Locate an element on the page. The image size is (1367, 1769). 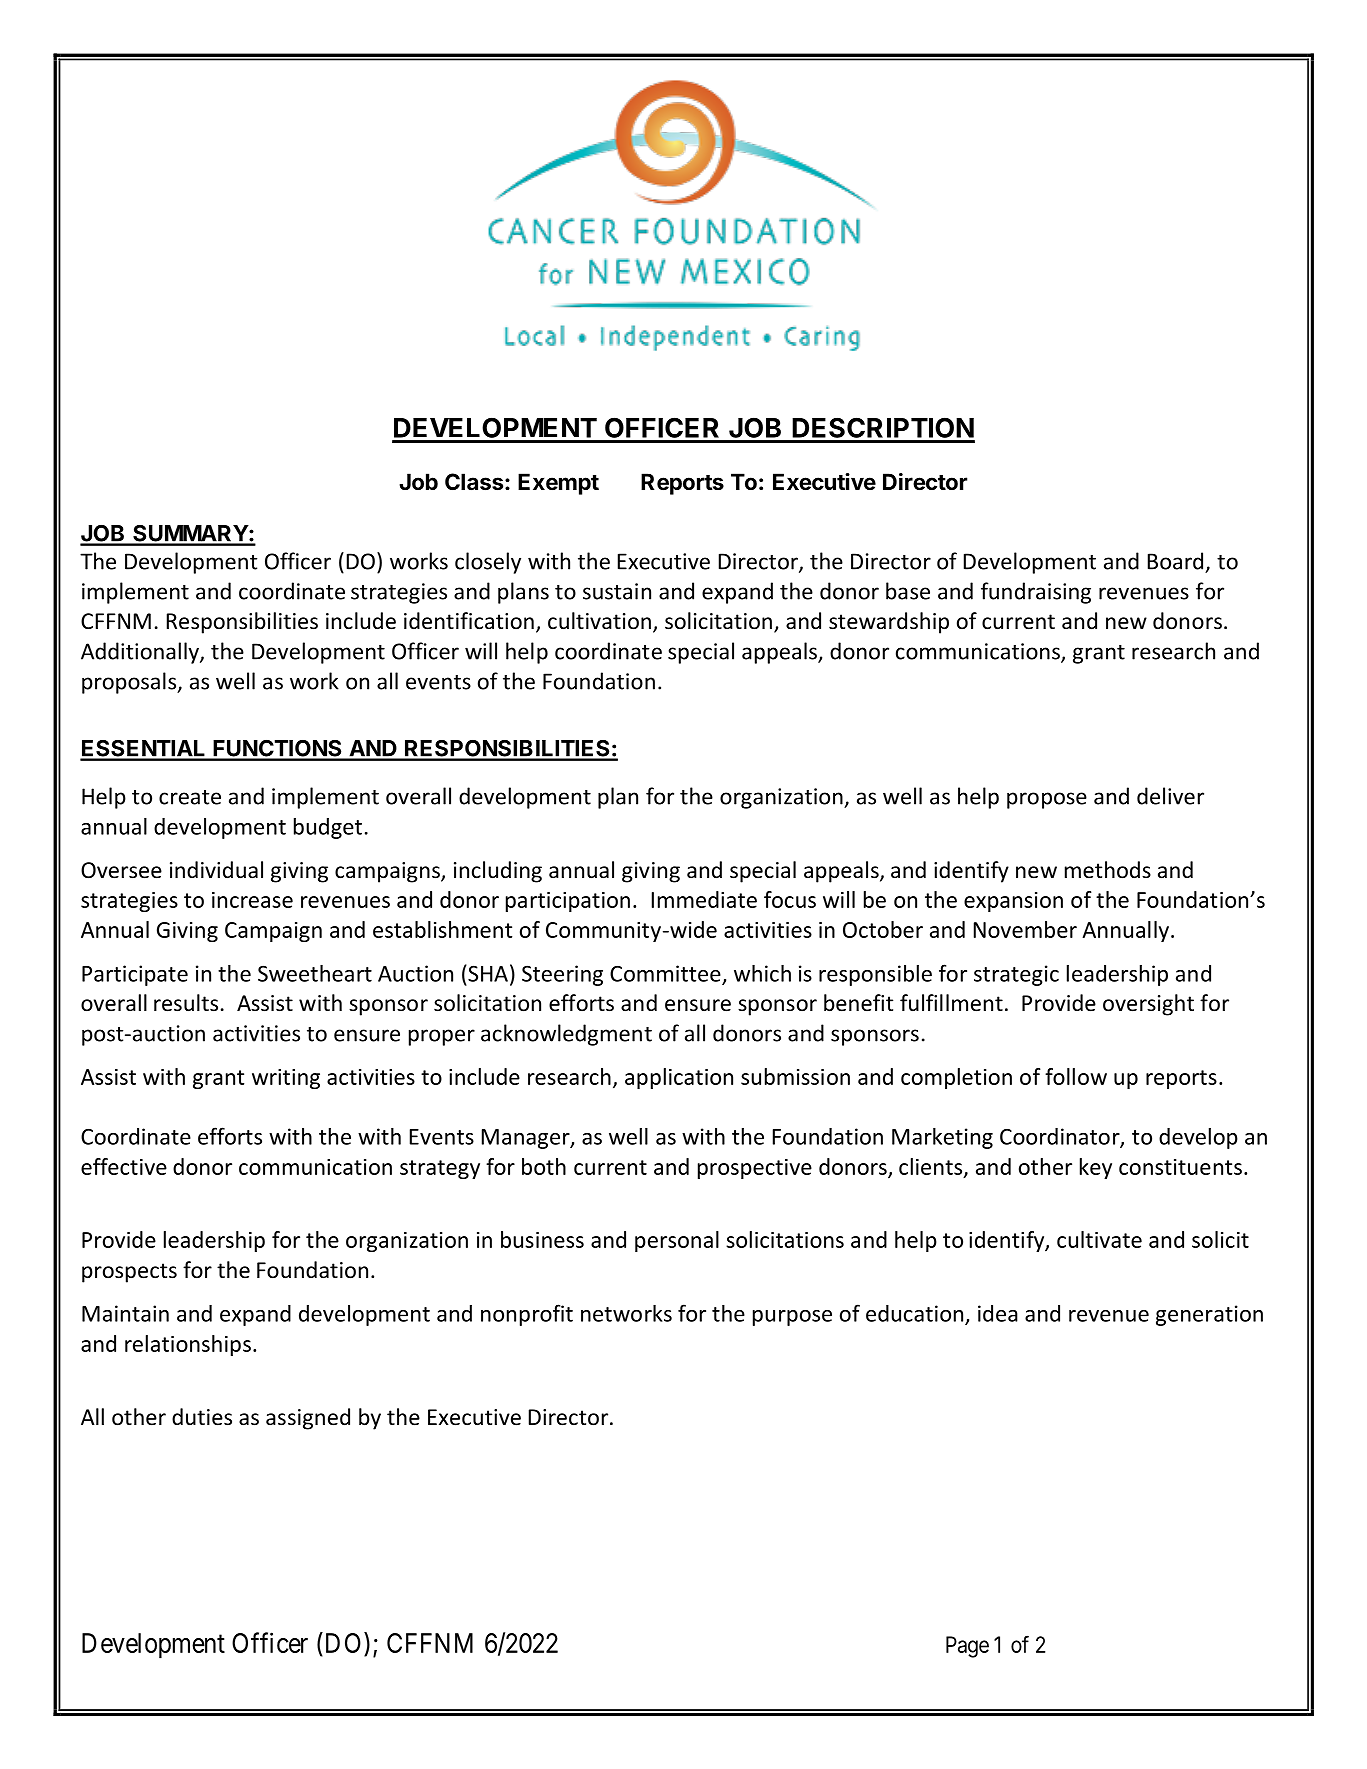
prospects is located at coordinates (129, 1273).
